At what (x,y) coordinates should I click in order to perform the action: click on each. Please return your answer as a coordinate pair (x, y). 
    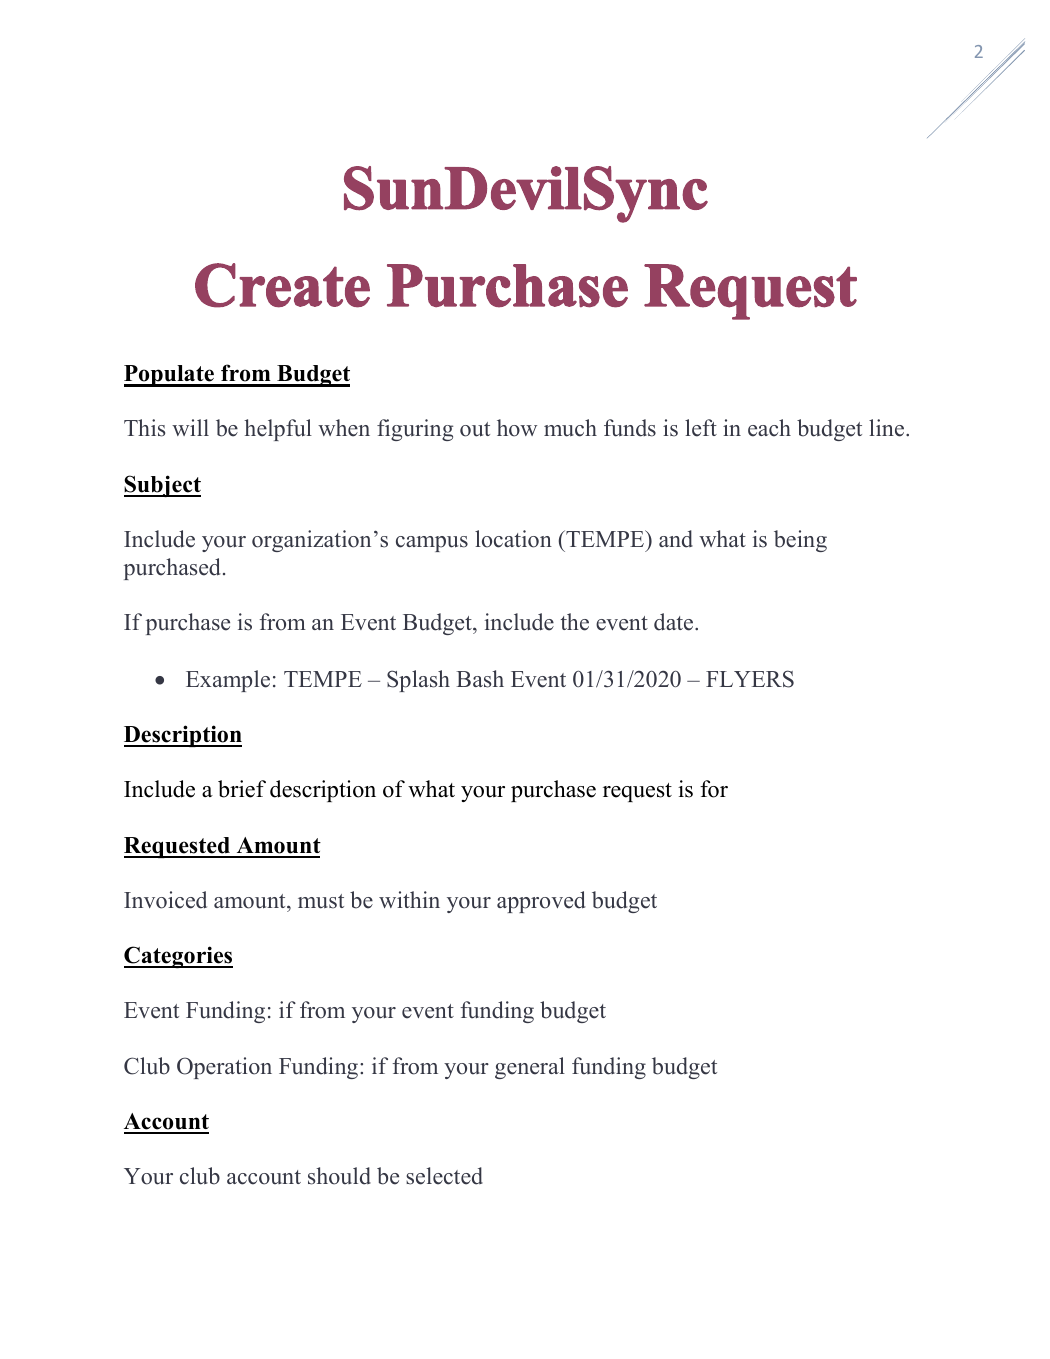
    Looking at the image, I should click on (769, 428).
